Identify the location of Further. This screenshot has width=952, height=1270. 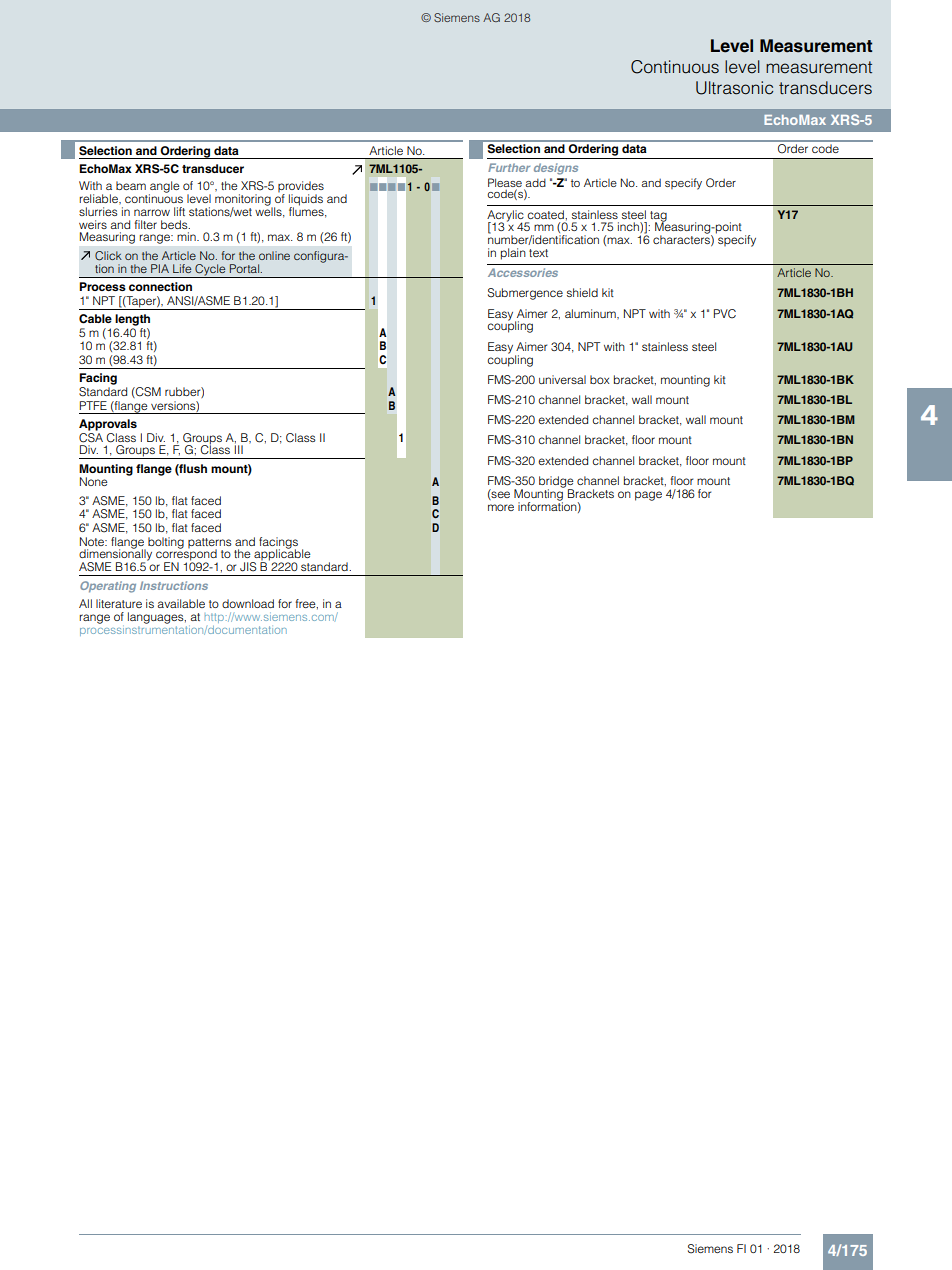
(509, 167).
